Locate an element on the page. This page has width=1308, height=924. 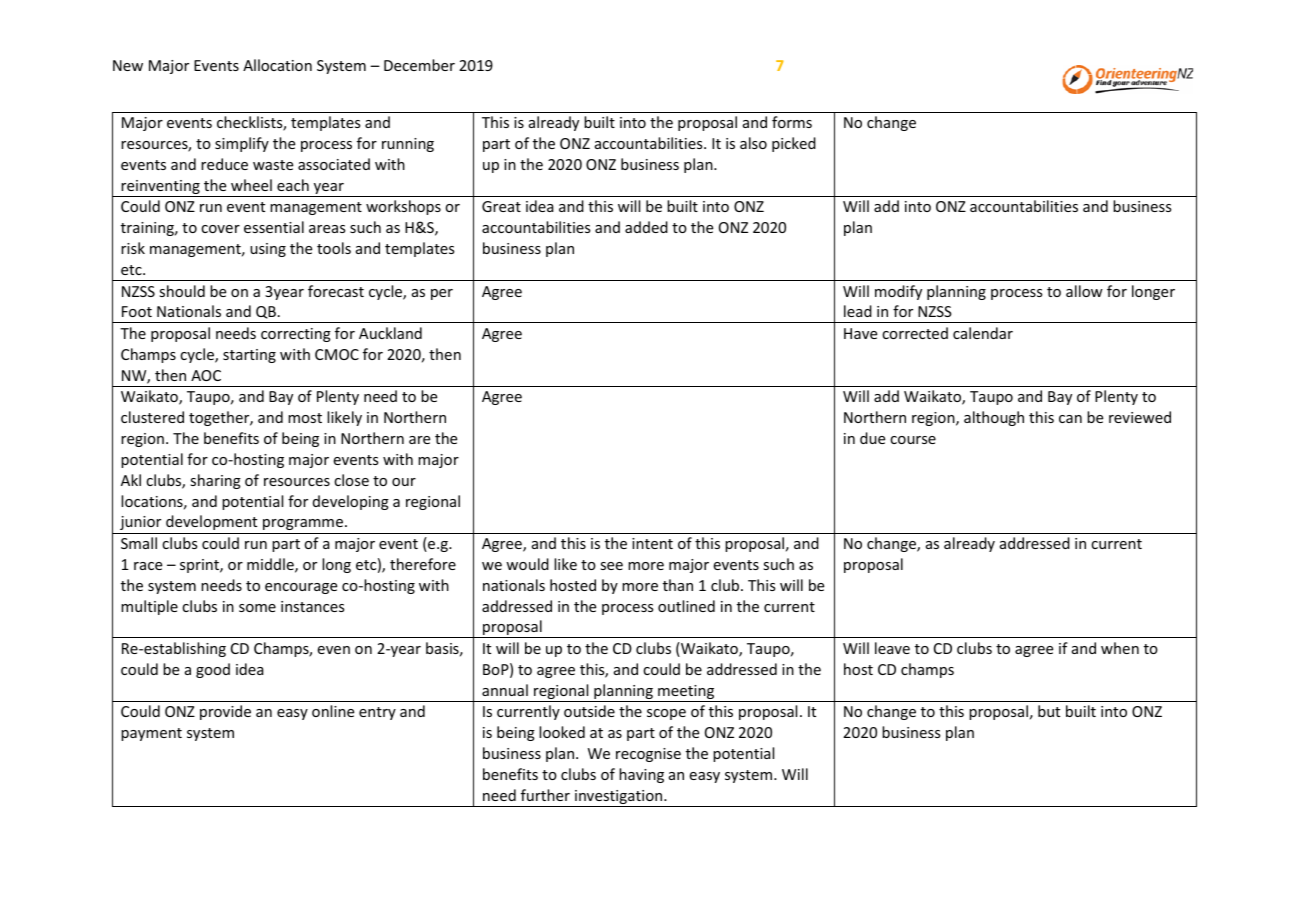
forms is located at coordinates (792, 122).
